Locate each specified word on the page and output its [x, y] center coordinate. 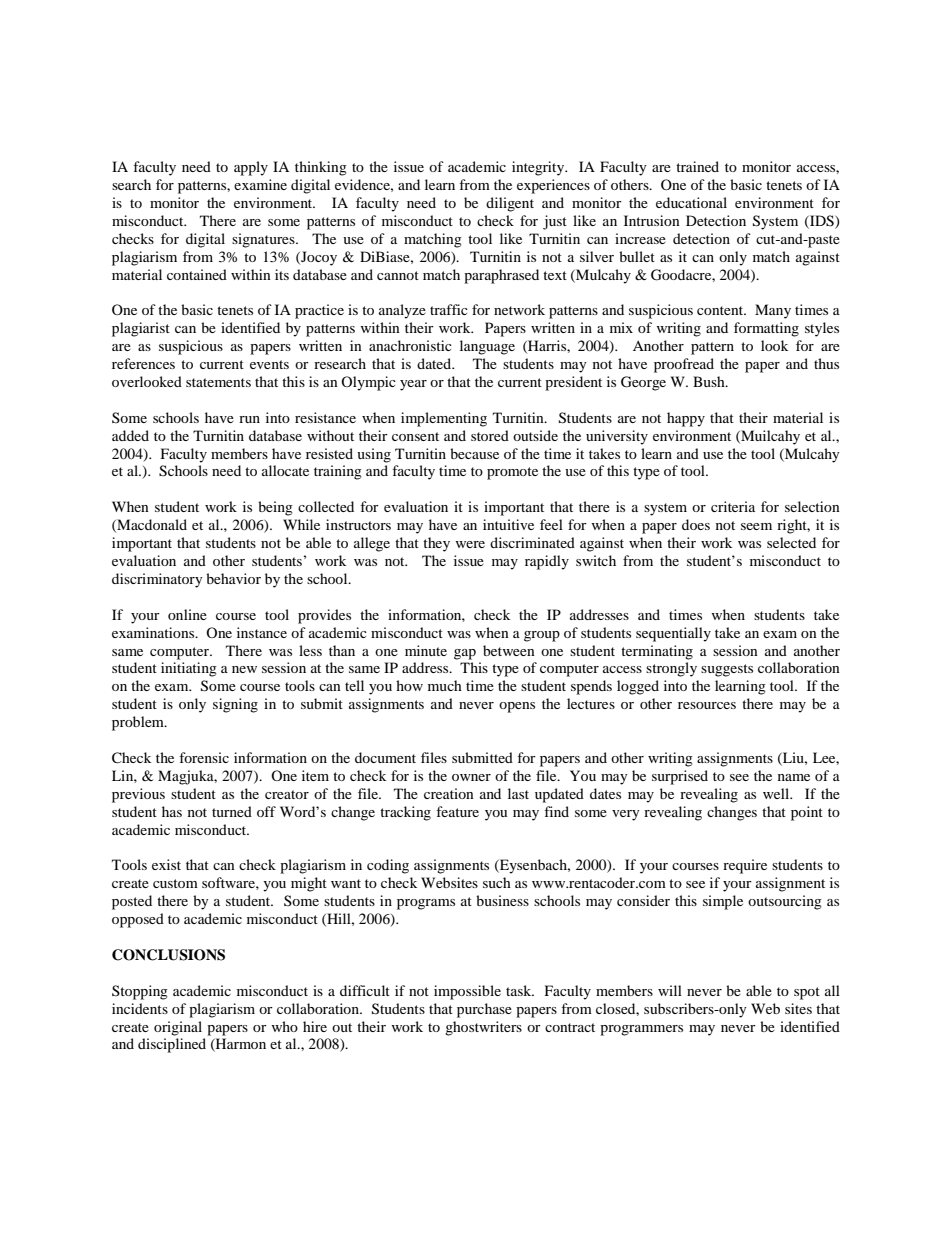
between [509, 650]
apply [251, 168]
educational [691, 202]
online [187, 614]
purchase [484, 1010]
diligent [510, 204]
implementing [444, 419]
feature [457, 811]
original [178, 1028]
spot [807, 993]
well [777, 793]
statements [218, 382]
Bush [710, 381]
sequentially [673, 634]
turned [232, 811]
